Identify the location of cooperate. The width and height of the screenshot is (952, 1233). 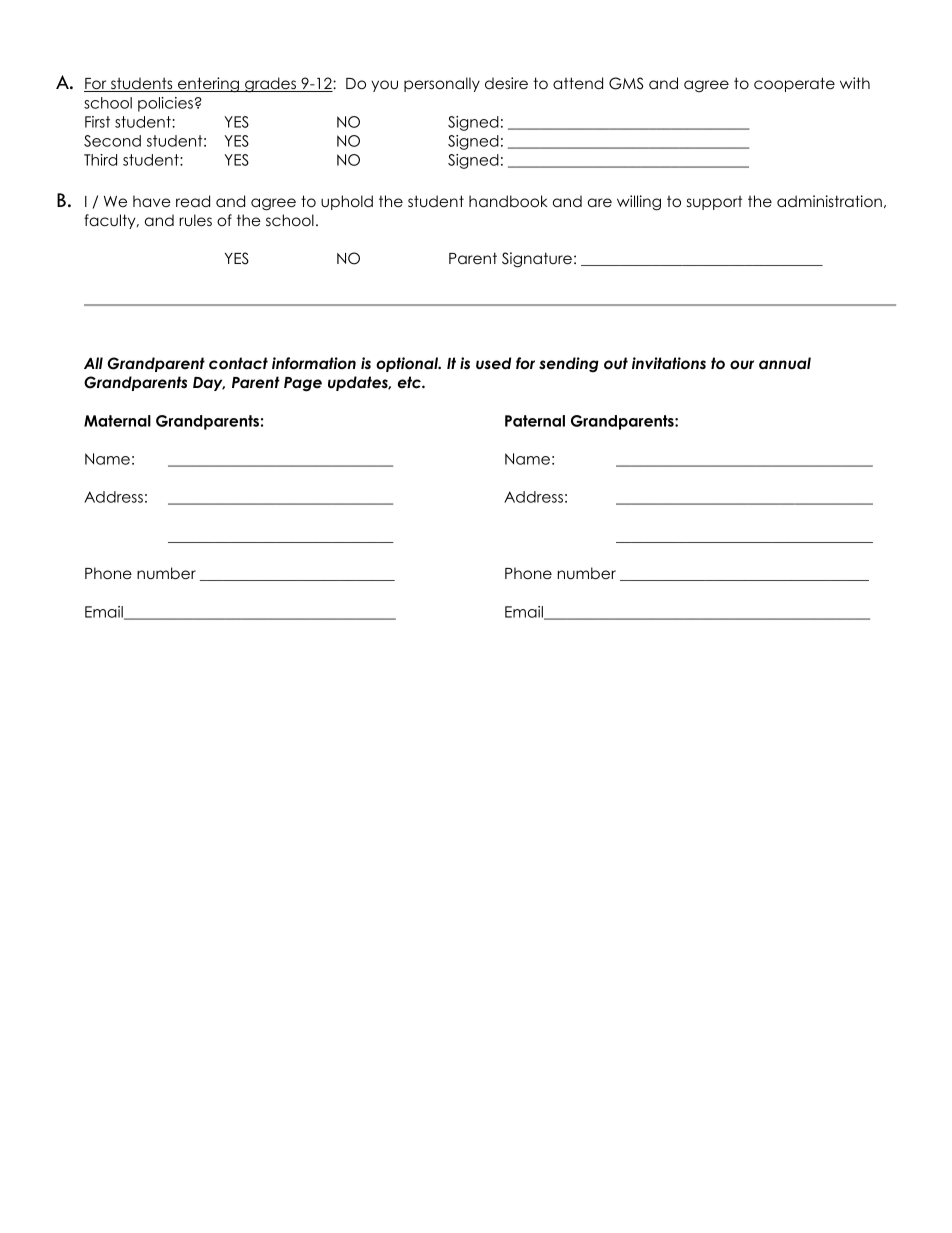
(794, 84).
